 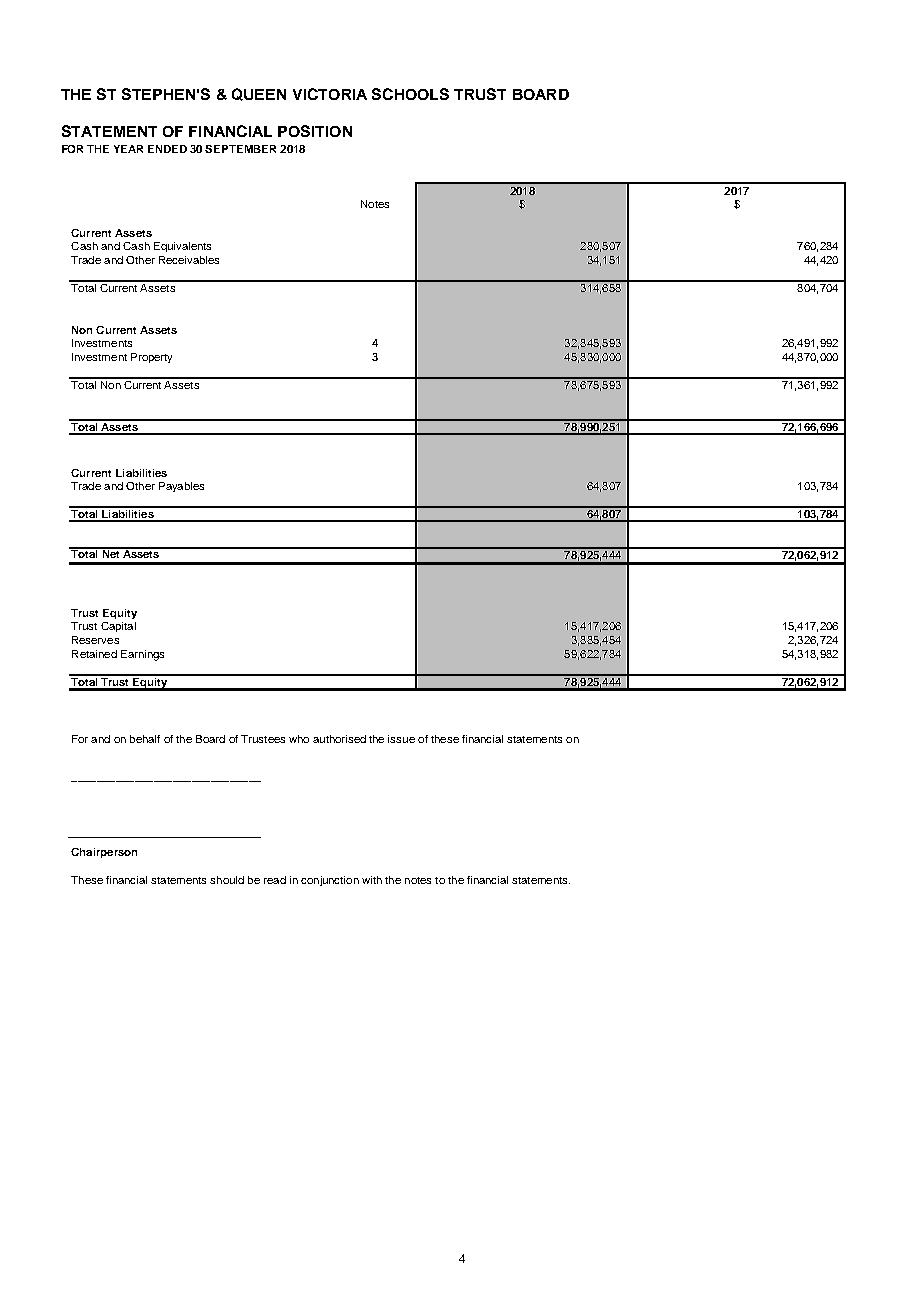 What do you see at coordinates (142, 655) in the screenshot?
I see `Earnings` at bounding box center [142, 655].
